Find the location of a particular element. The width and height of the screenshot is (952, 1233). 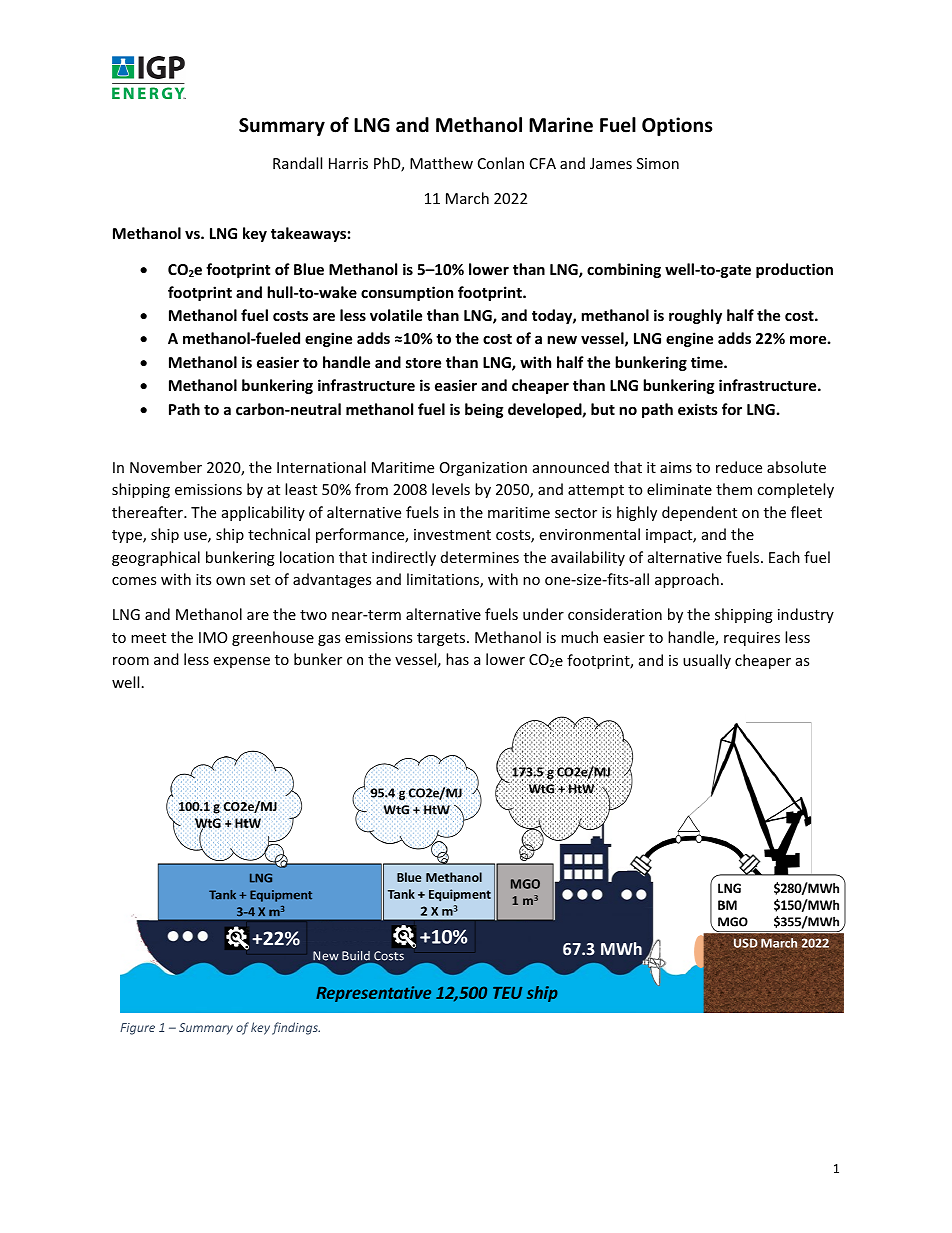

Figure is located at coordinates (137, 1029).
